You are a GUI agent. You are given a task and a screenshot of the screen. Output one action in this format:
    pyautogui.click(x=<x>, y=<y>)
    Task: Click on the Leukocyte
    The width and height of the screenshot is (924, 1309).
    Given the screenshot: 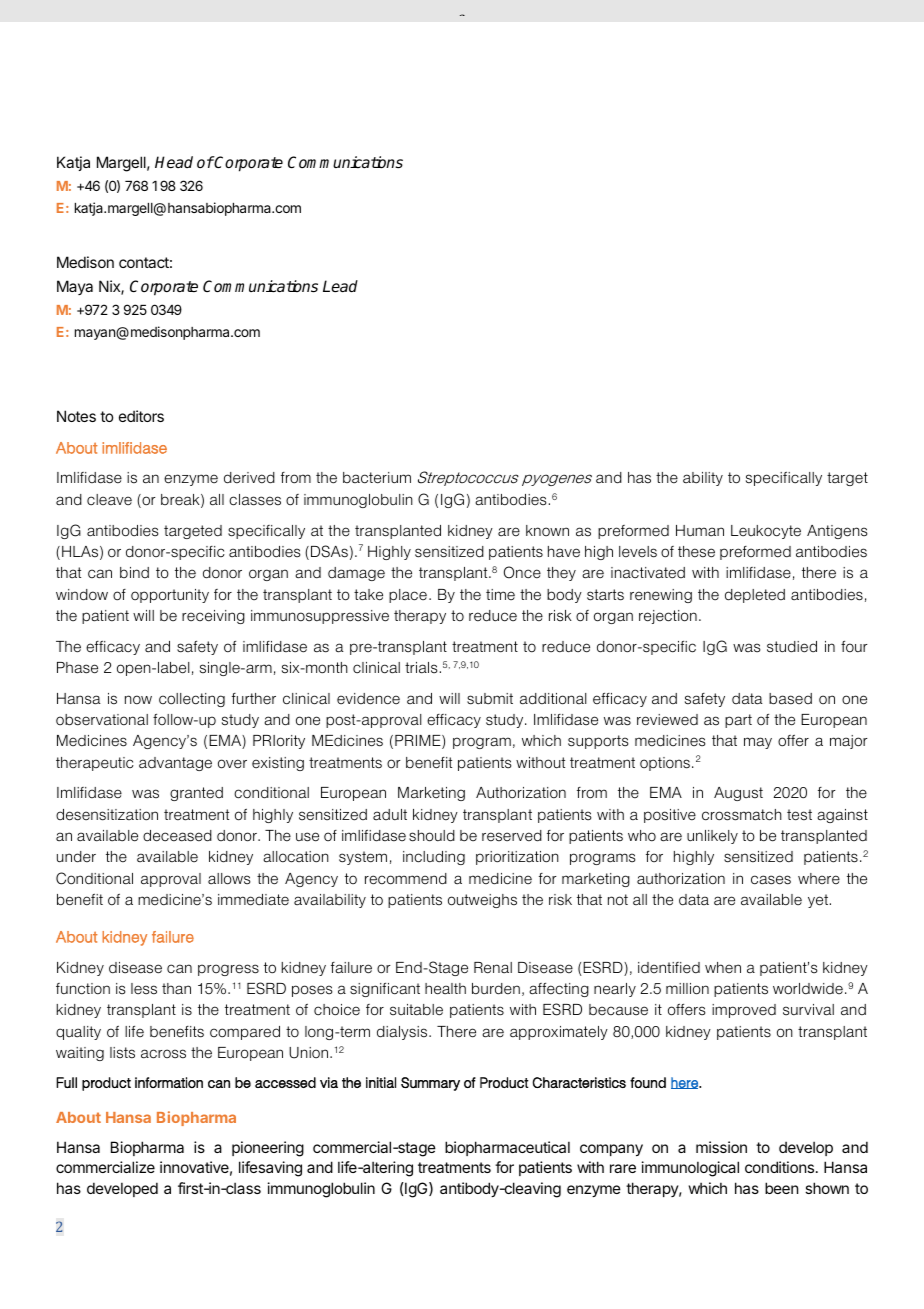 What is the action you would take?
    pyautogui.click(x=766, y=532)
